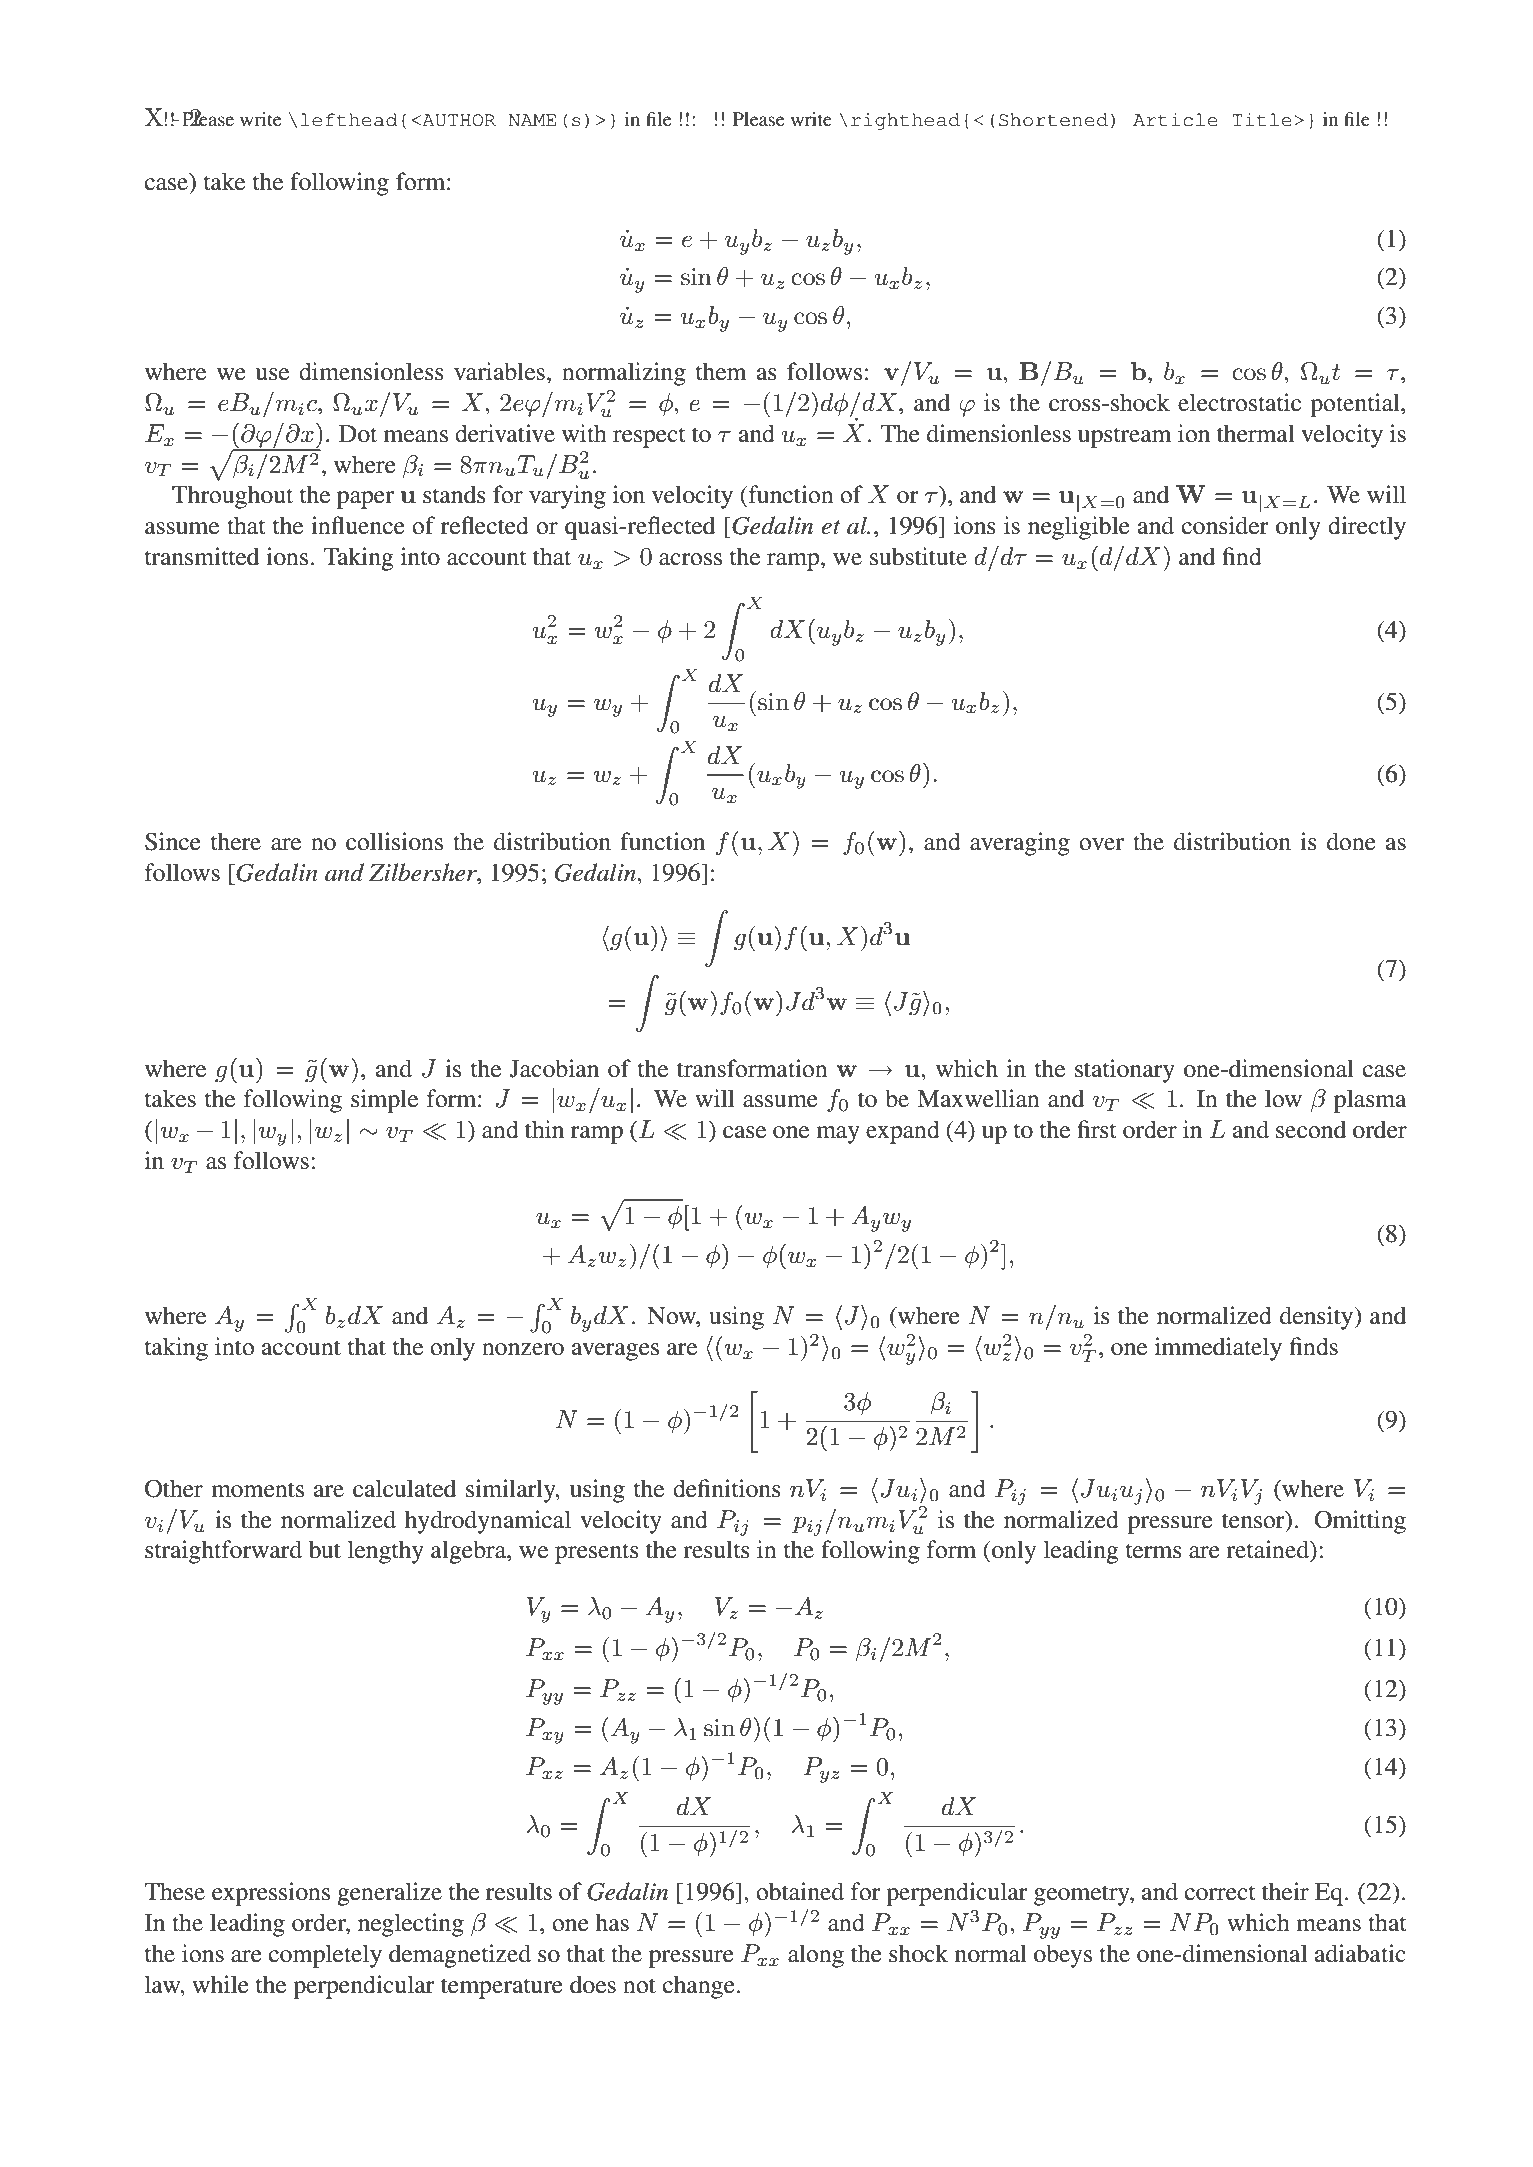 Image resolution: width=1533 pixels, height=2167 pixels. Describe the element at coordinates (1262, 120) in the image. I see `Title` at that location.
